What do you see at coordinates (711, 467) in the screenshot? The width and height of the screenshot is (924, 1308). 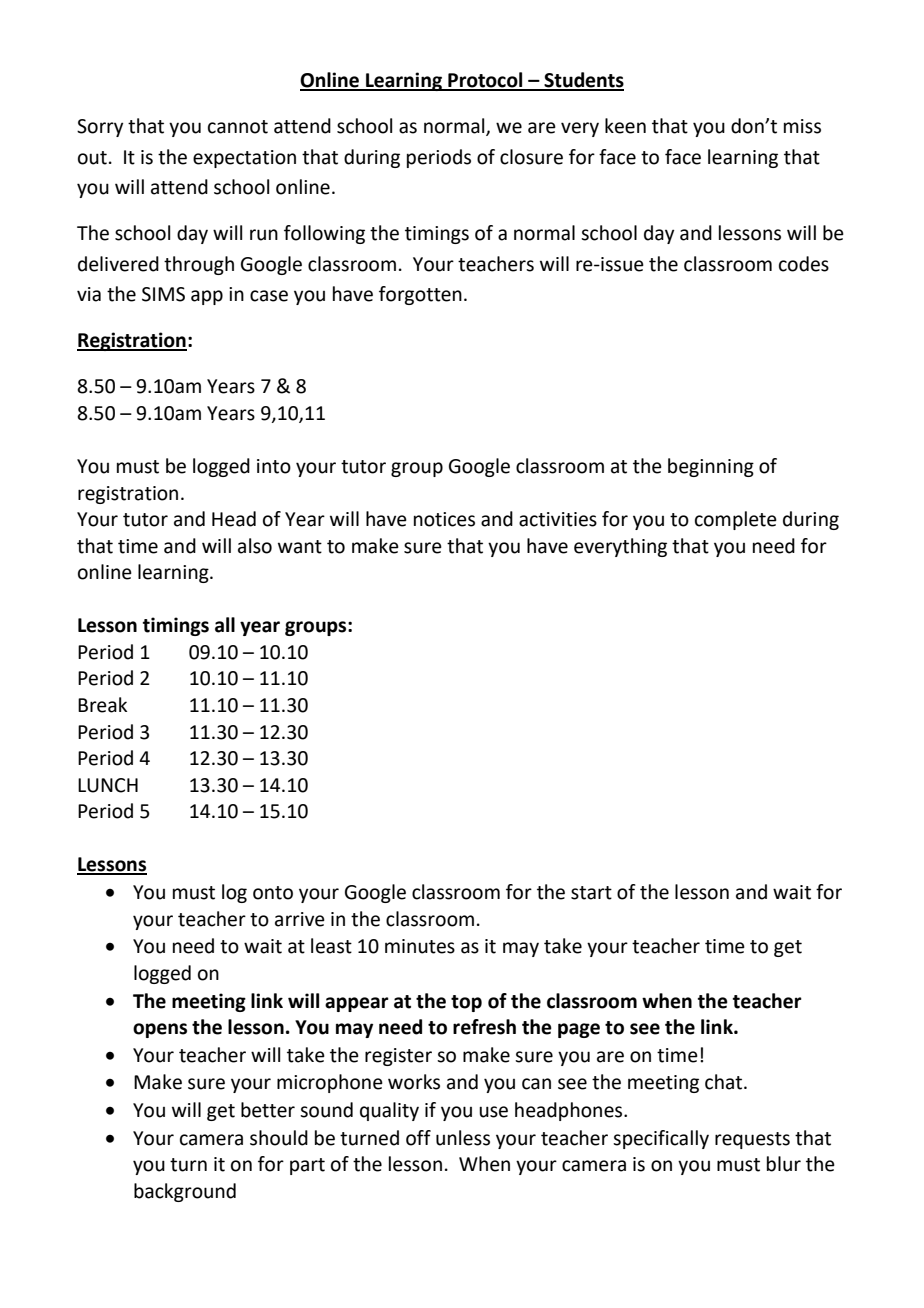 I see `beginning` at bounding box center [711, 467].
